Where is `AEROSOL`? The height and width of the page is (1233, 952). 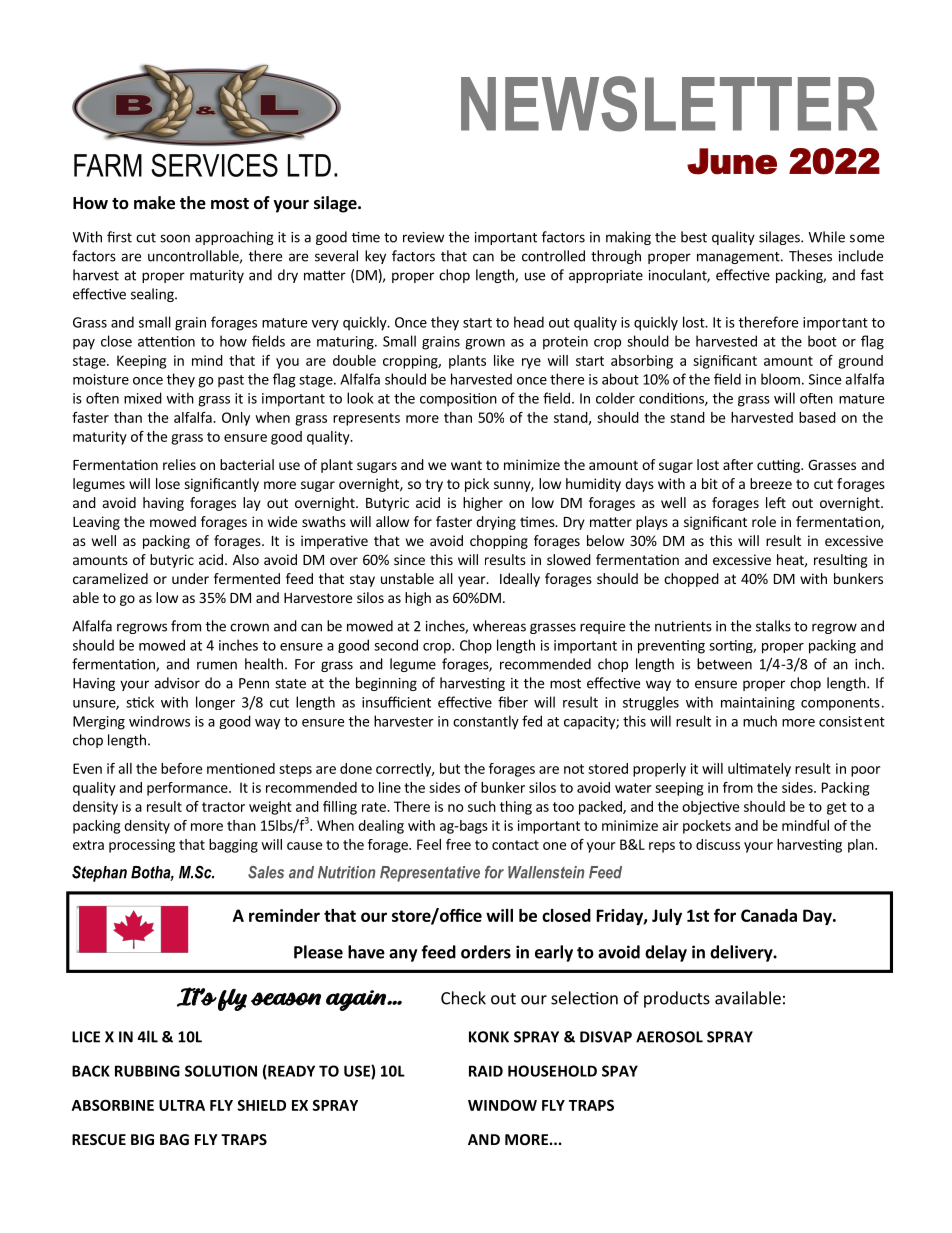
AEROSOL is located at coordinates (669, 1037).
